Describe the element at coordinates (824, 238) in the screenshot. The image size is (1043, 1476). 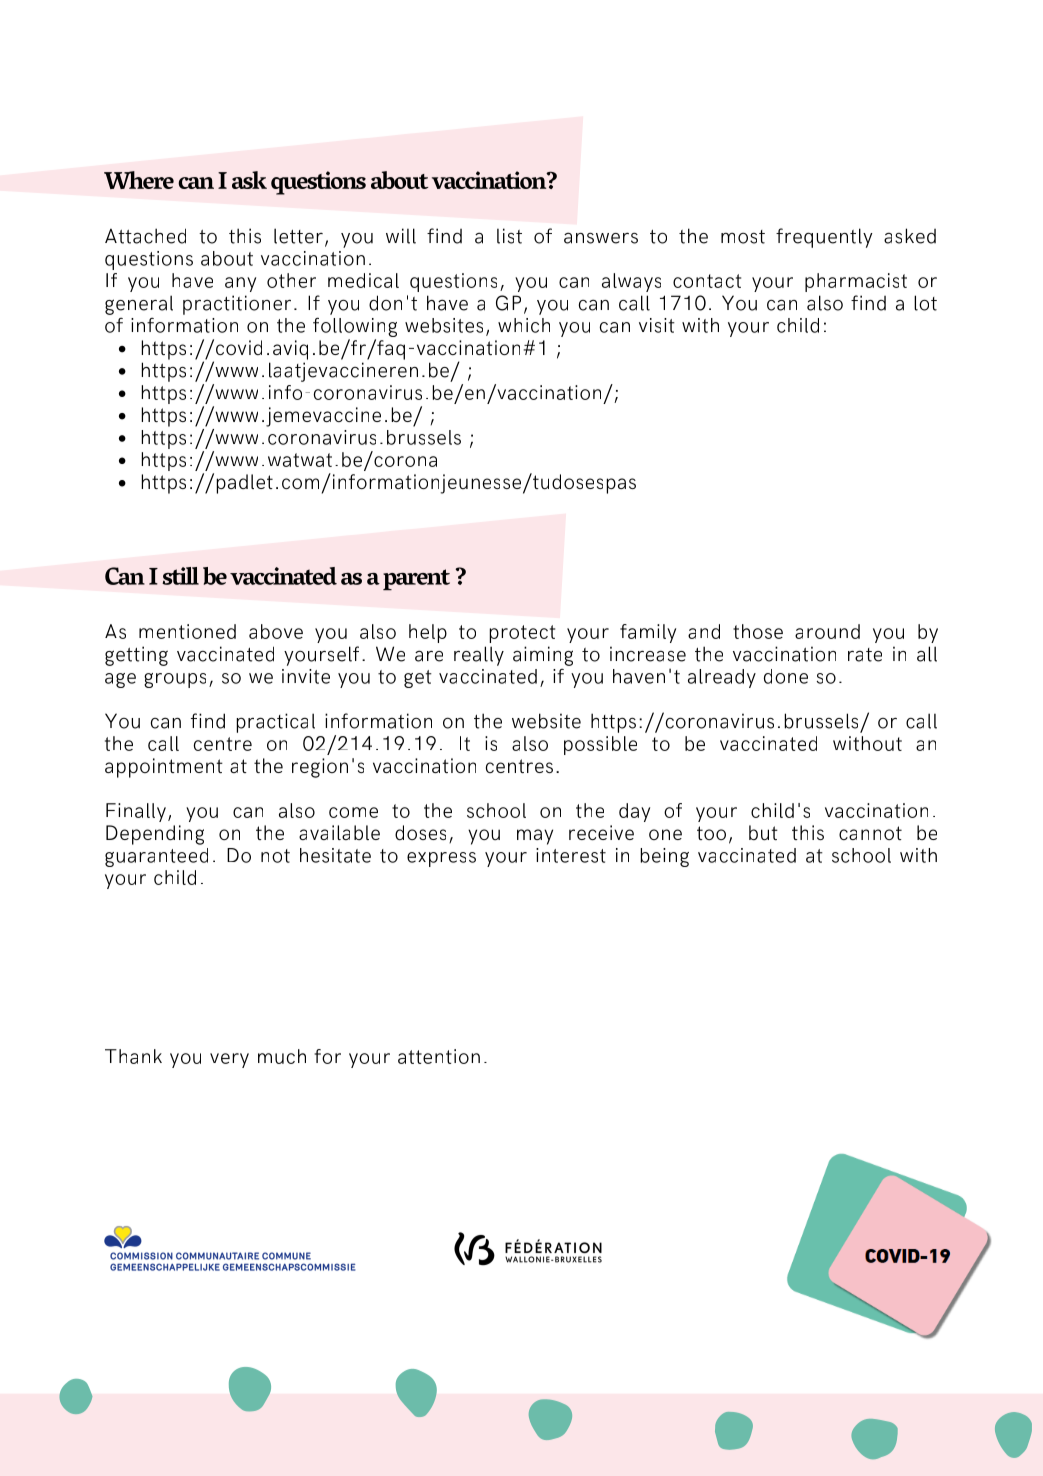
I see `frequently` at that location.
